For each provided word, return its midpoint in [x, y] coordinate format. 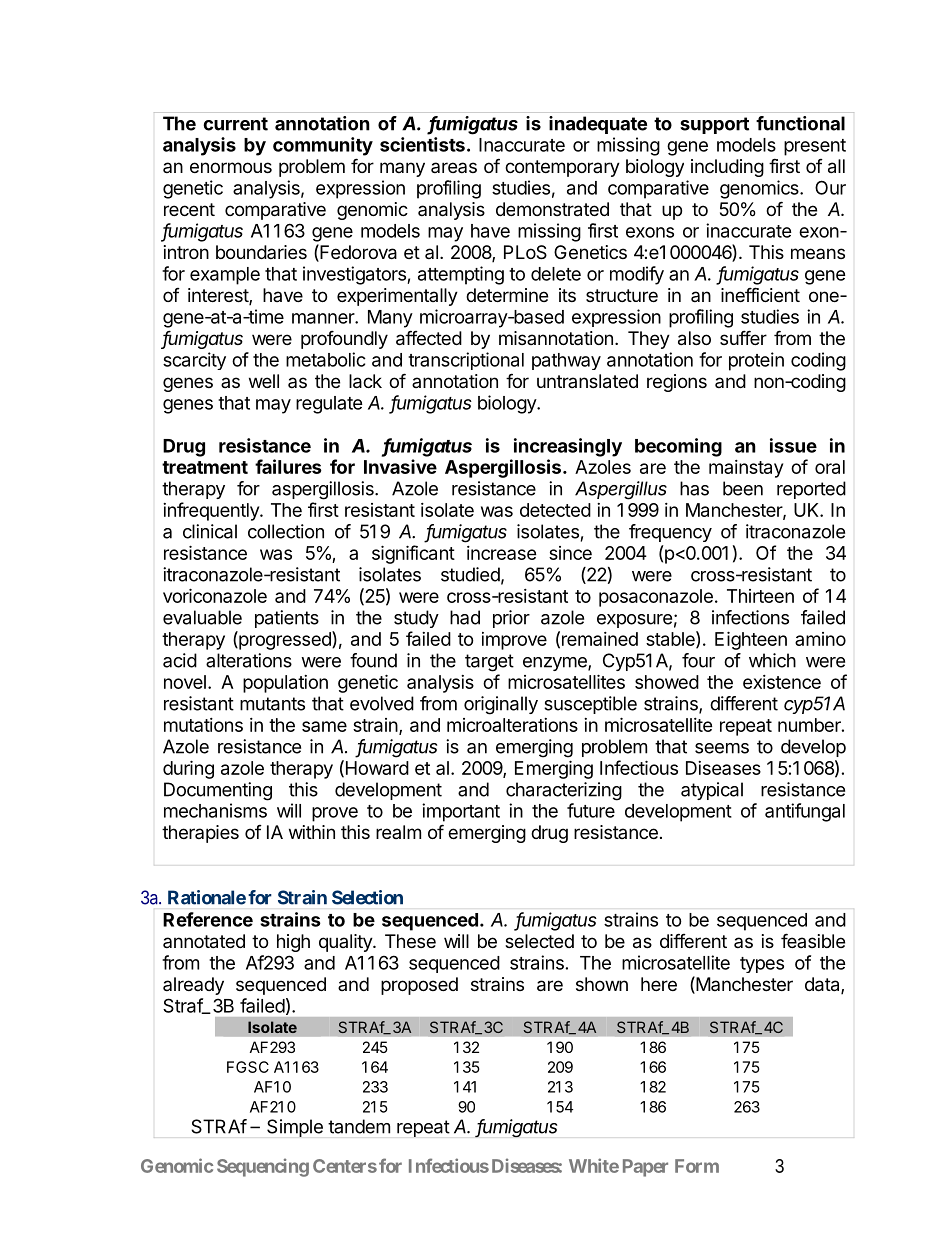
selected [539, 941]
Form [697, 1166]
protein [756, 361]
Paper [645, 1168]
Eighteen [751, 640]
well [264, 381]
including [727, 168]
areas [454, 167]
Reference [208, 919]
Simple [295, 1128]
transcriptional [466, 361]
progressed [285, 640]
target [489, 663]
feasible [813, 940]
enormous [231, 167]
